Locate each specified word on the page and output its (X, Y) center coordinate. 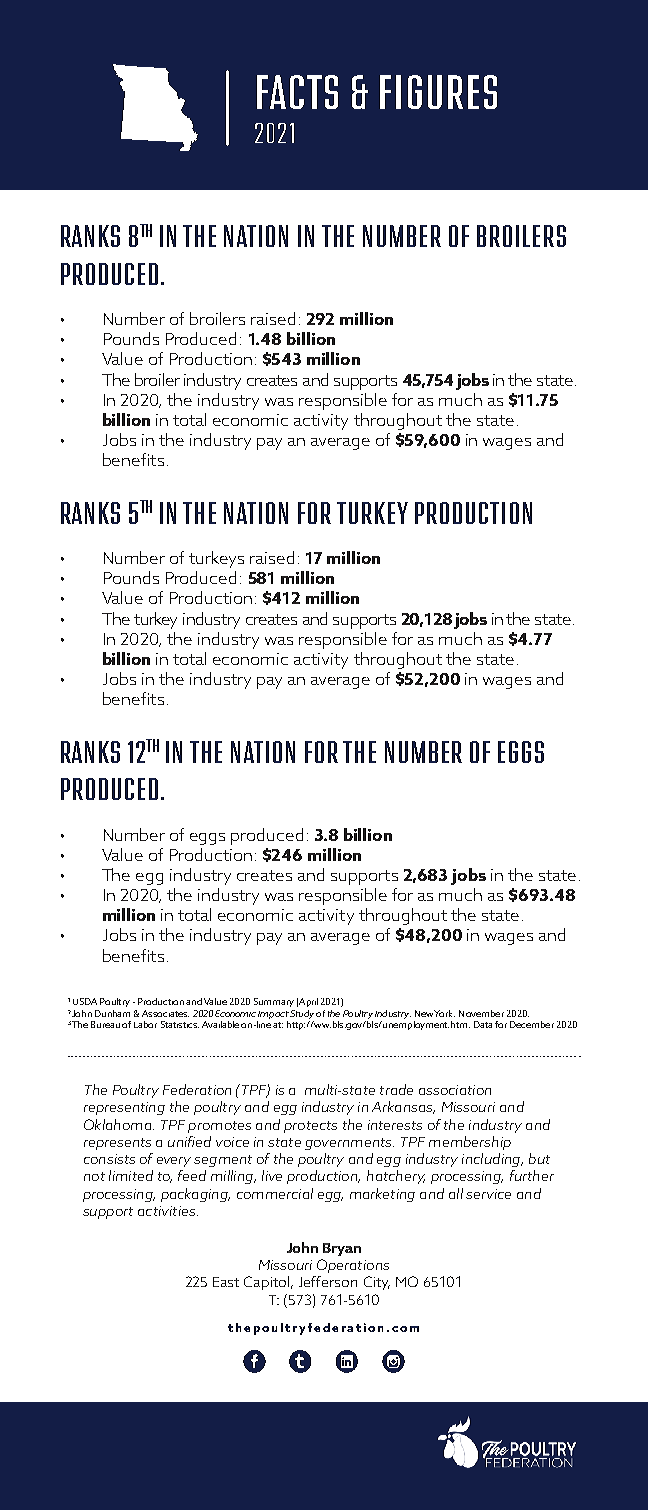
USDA (85, 1001)
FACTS (297, 92)
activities (168, 1211)
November (481, 1013)
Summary (274, 1002)
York (444, 1013)
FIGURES (438, 92)
